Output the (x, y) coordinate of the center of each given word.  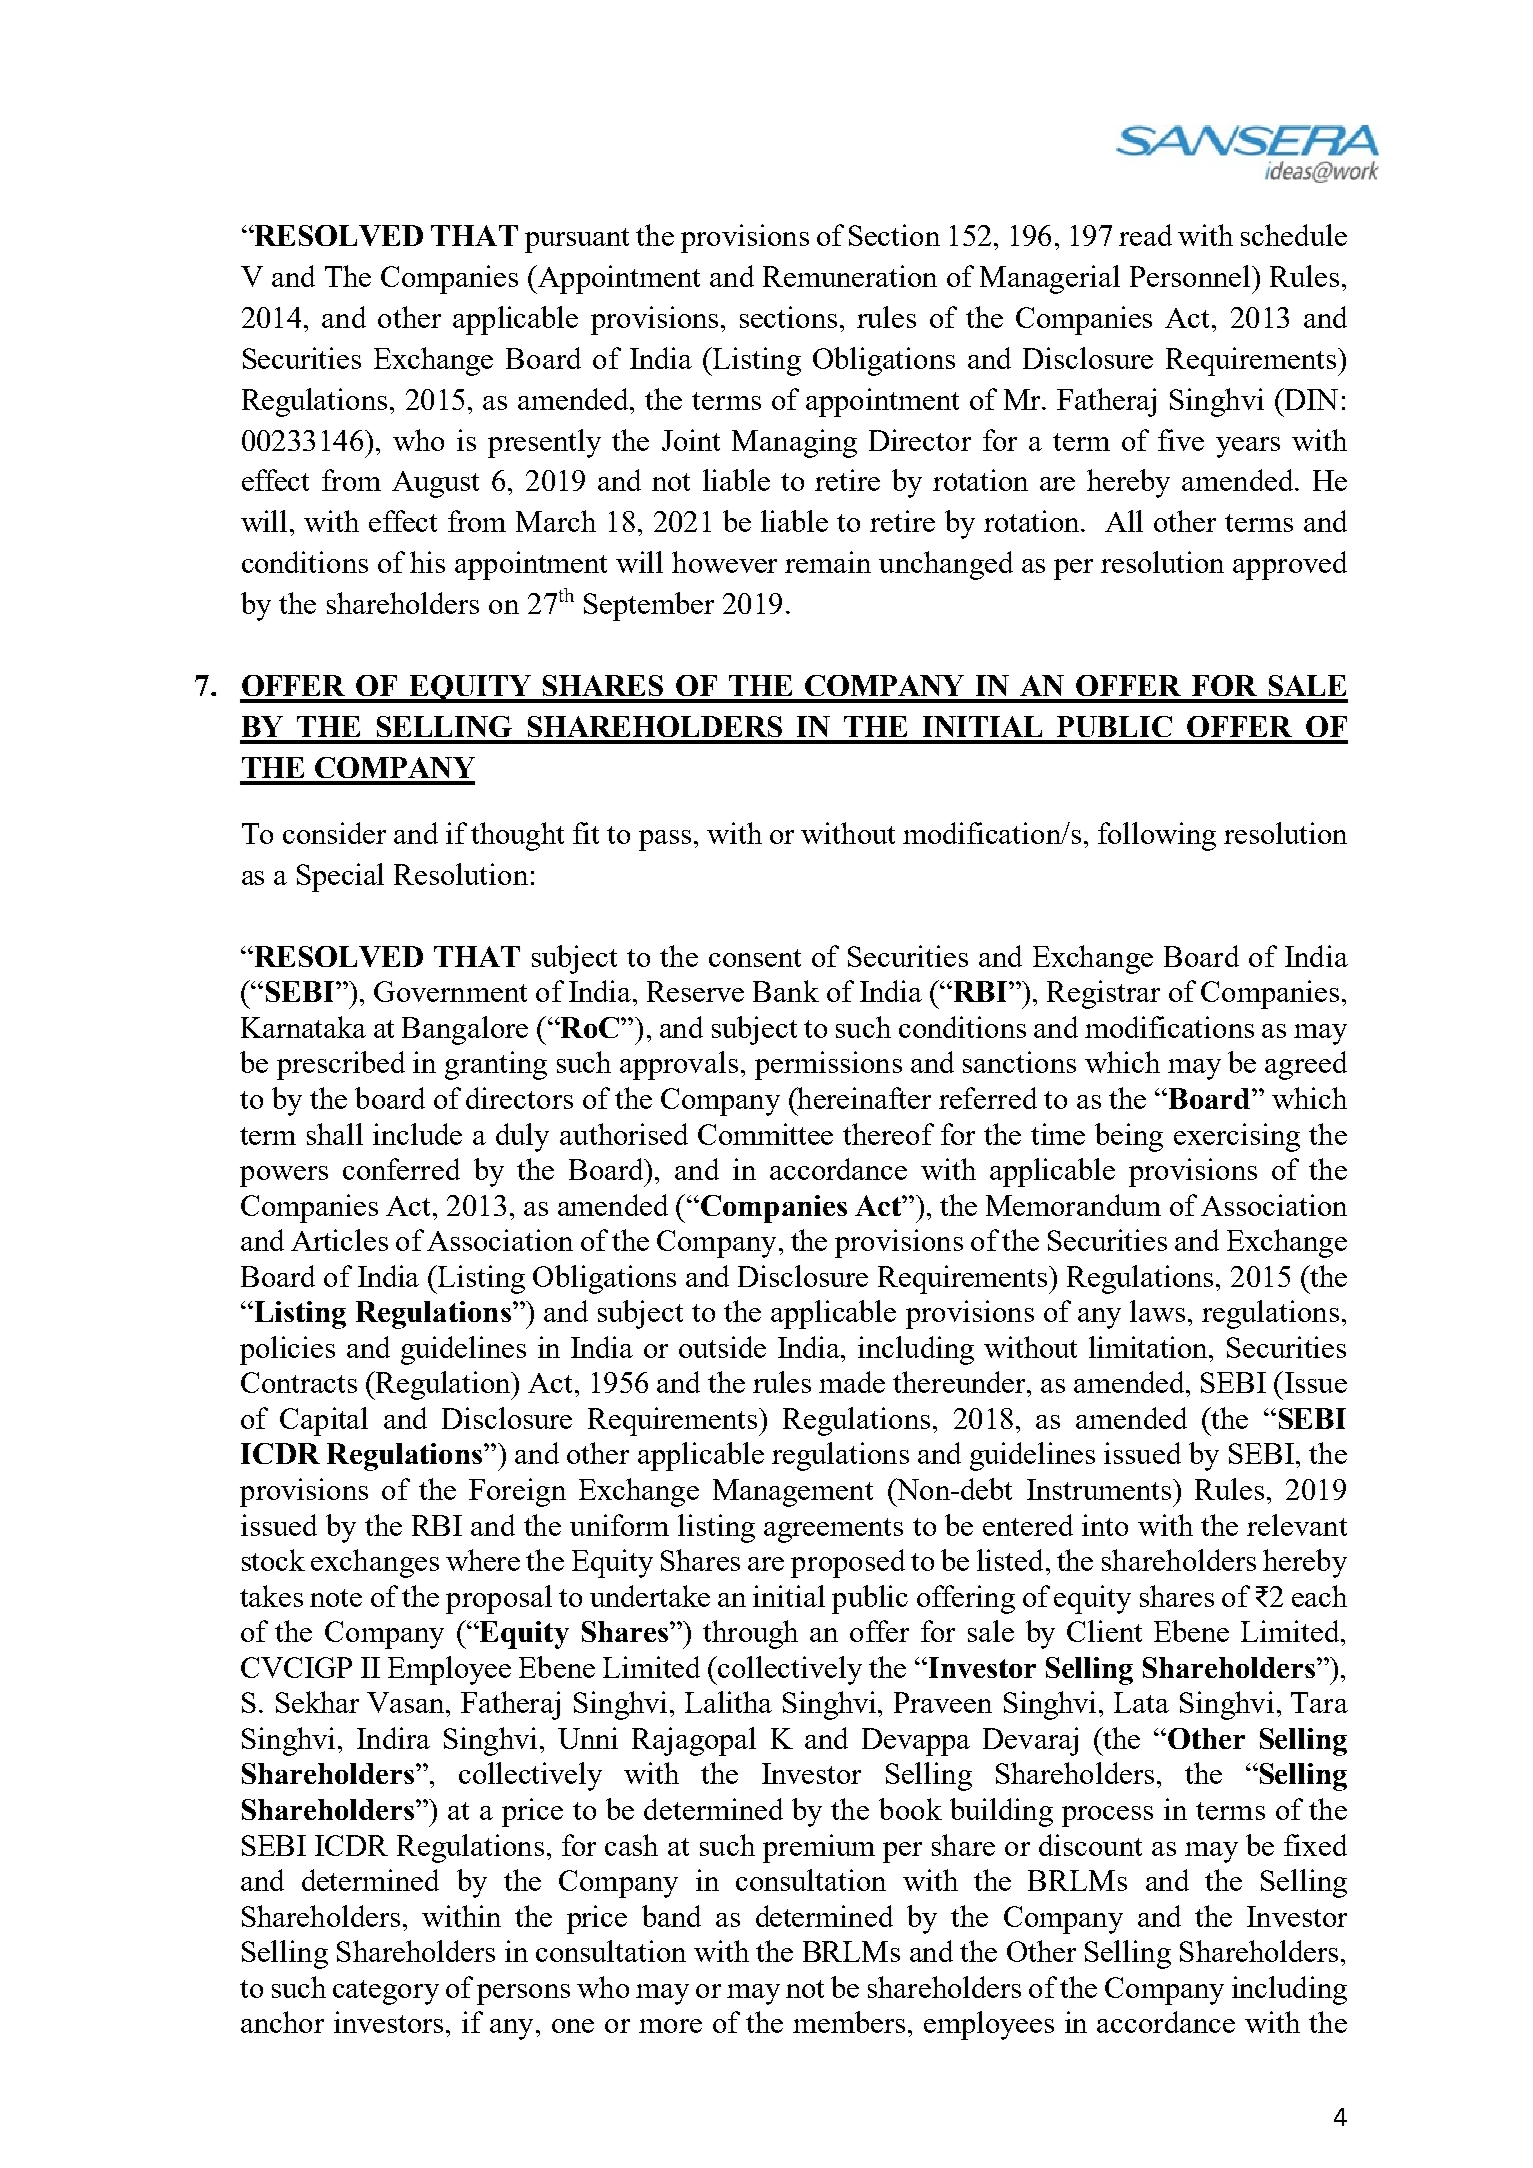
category (386, 1992)
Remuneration (850, 276)
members (849, 2022)
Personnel (1191, 276)
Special (340, 877)
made (852, 1382)
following (1157, 836)
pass (665, 840)
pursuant (577, 240)
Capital (324, 1421)
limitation (1150, 1347)
